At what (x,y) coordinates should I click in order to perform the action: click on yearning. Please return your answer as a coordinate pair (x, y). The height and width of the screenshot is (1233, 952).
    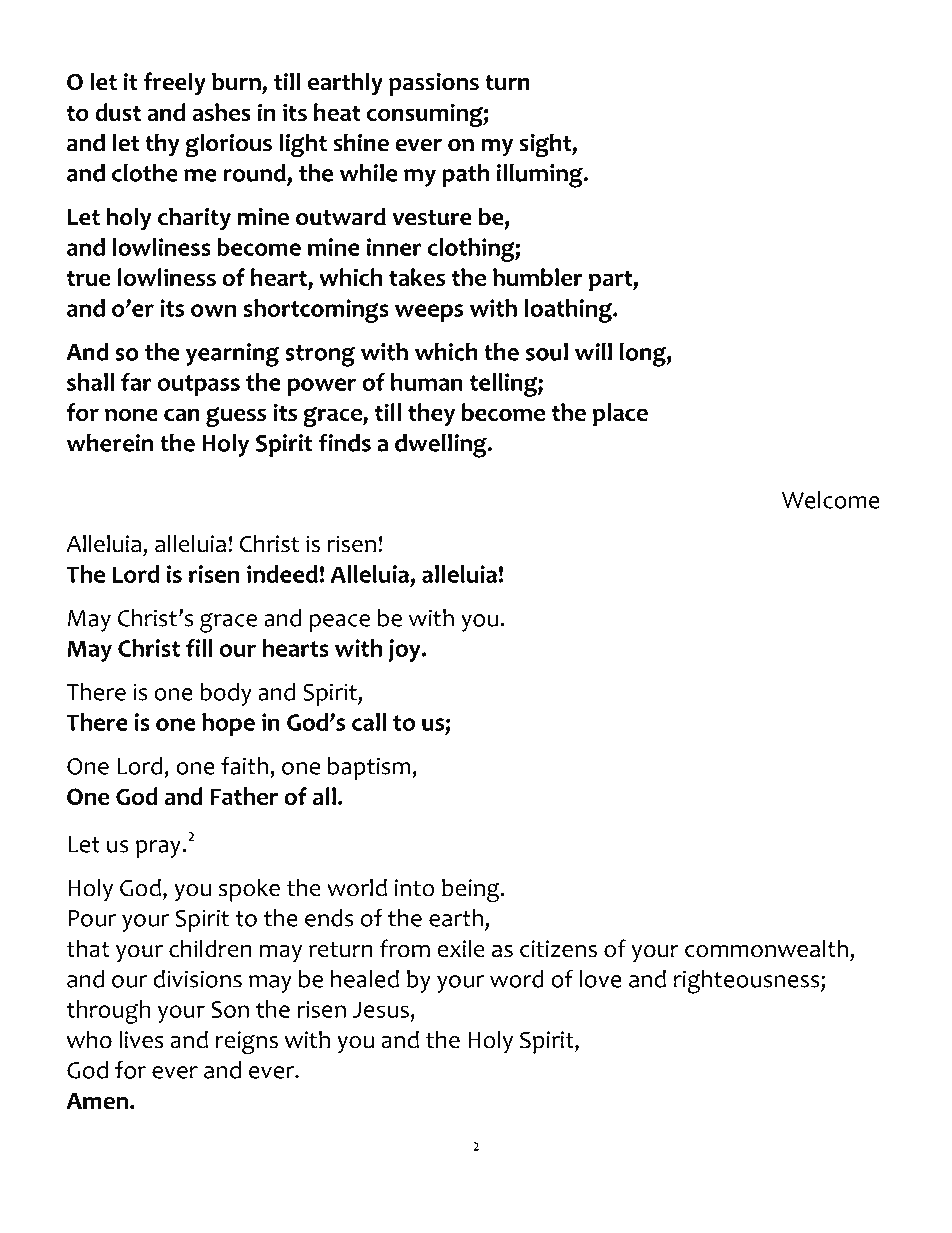
    Looking at the image, I should click on (232, 355).
